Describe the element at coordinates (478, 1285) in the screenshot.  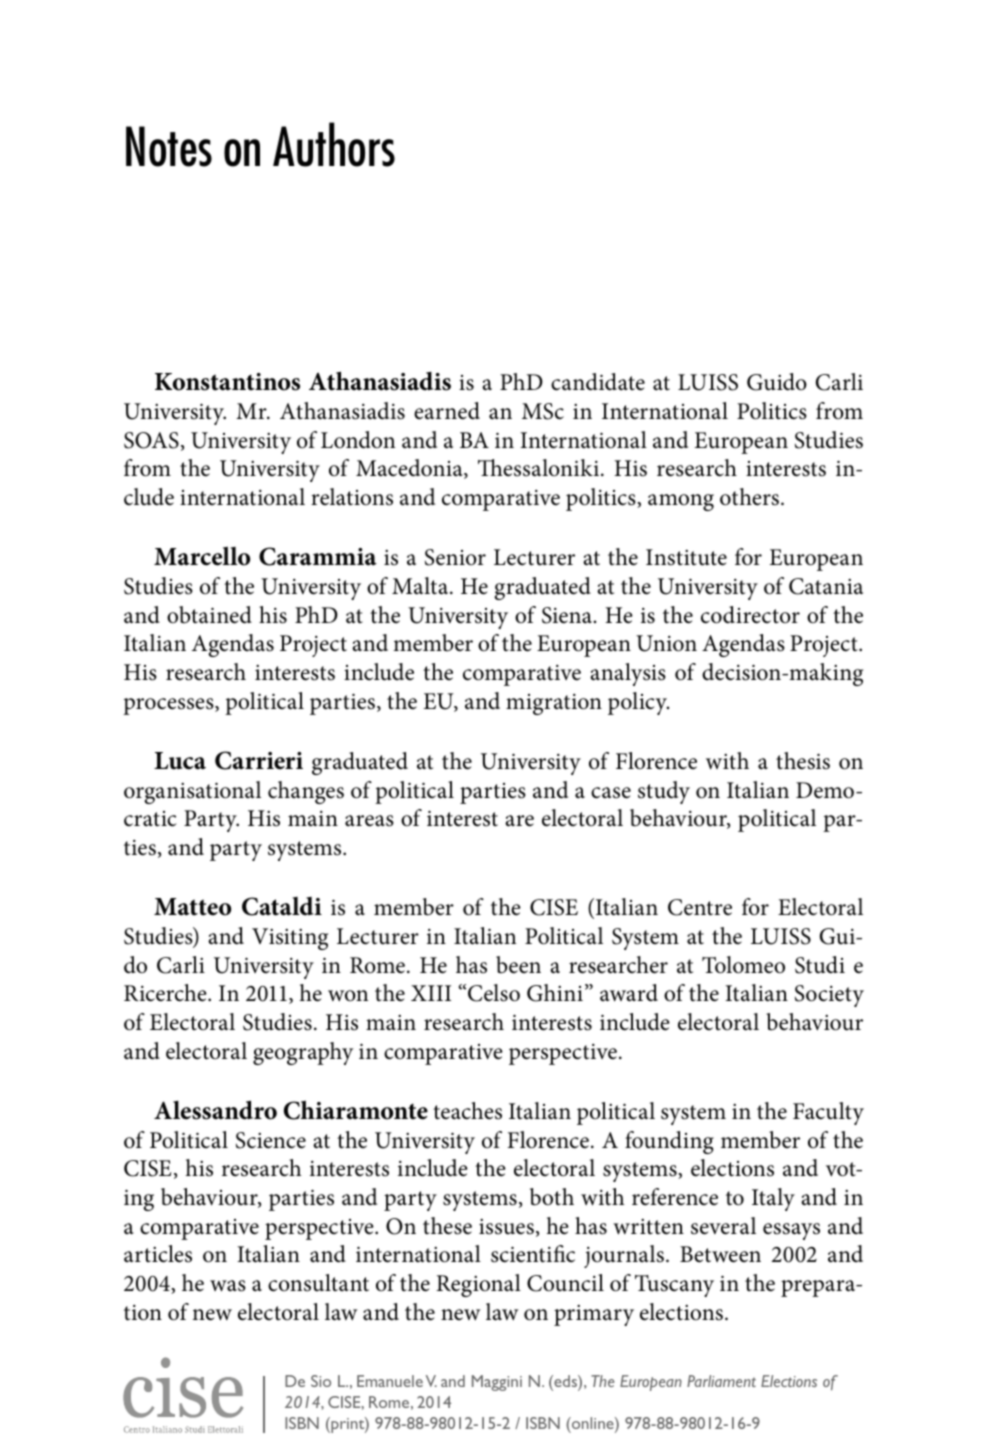
I see `Regional` at that location.
